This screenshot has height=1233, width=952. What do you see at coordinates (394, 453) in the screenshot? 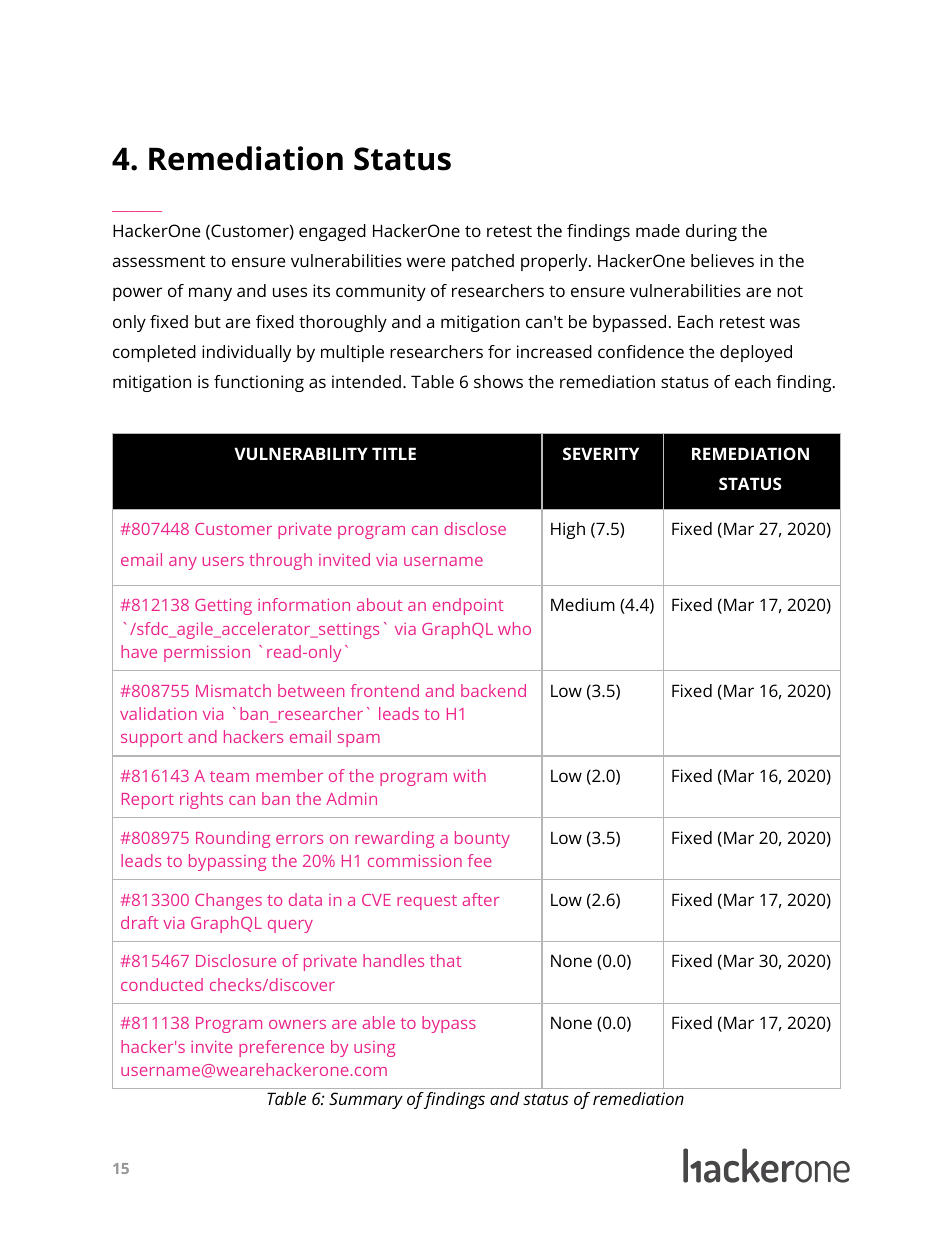
I see `TITLE` at bounding box center [394, 453].
